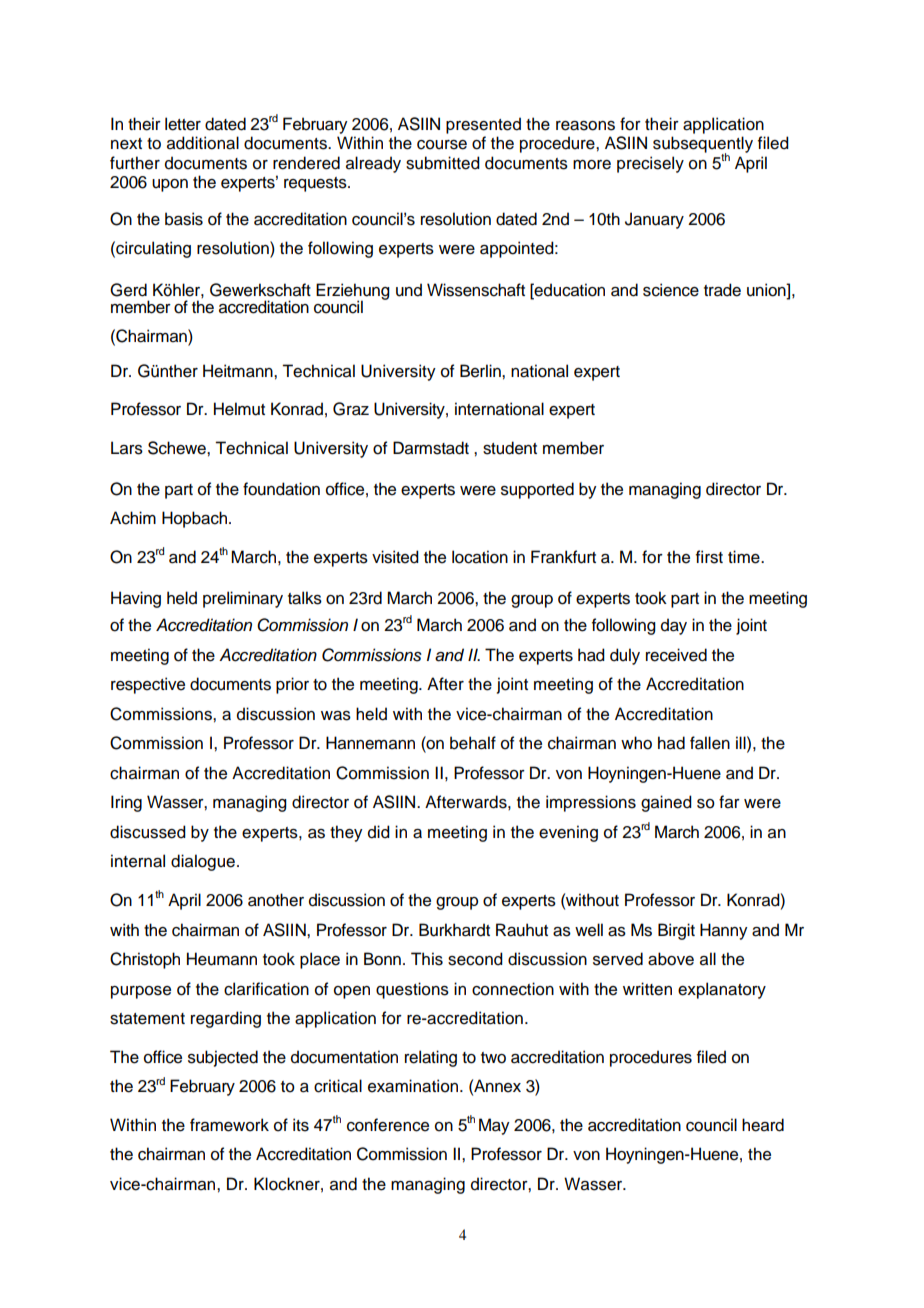 The width and height of the screenshot is (924, 1308). Describe the element at coordinates (666, 803) in the screenshot. I see `gained` at that location.
